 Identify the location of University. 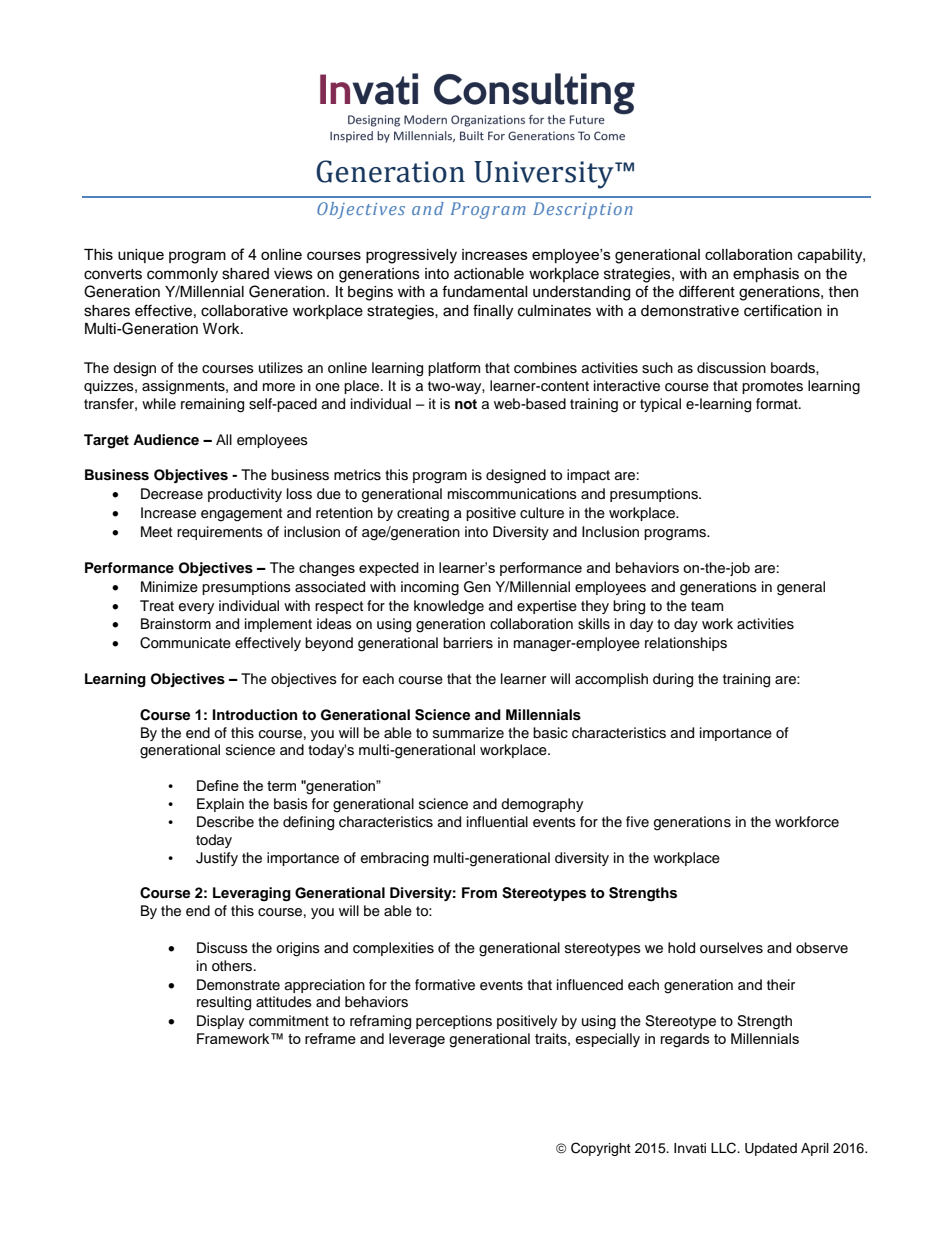
(545, 175).
